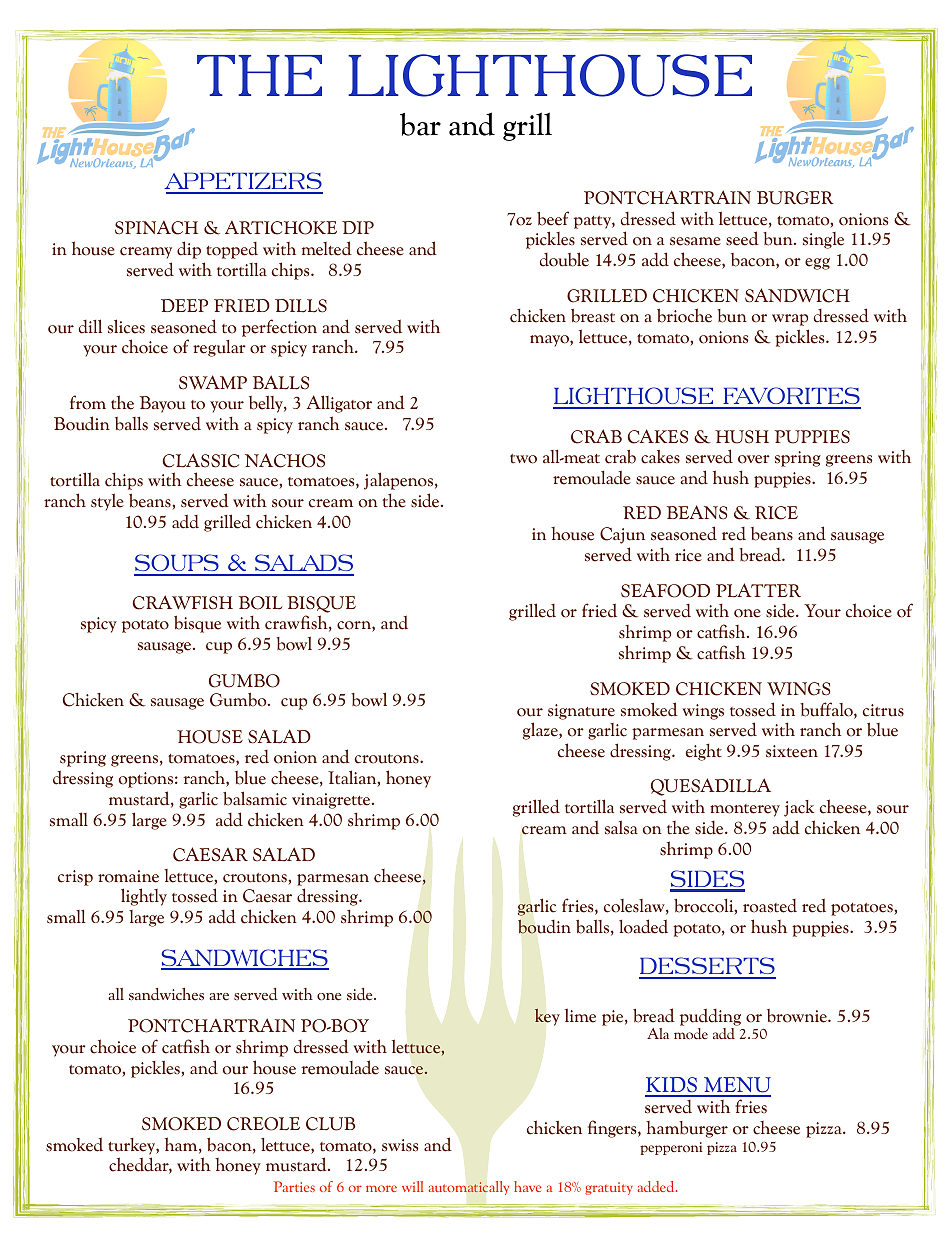 The width and height of the document is (952, 1233). I want to click on seed, so click(742, 238).
